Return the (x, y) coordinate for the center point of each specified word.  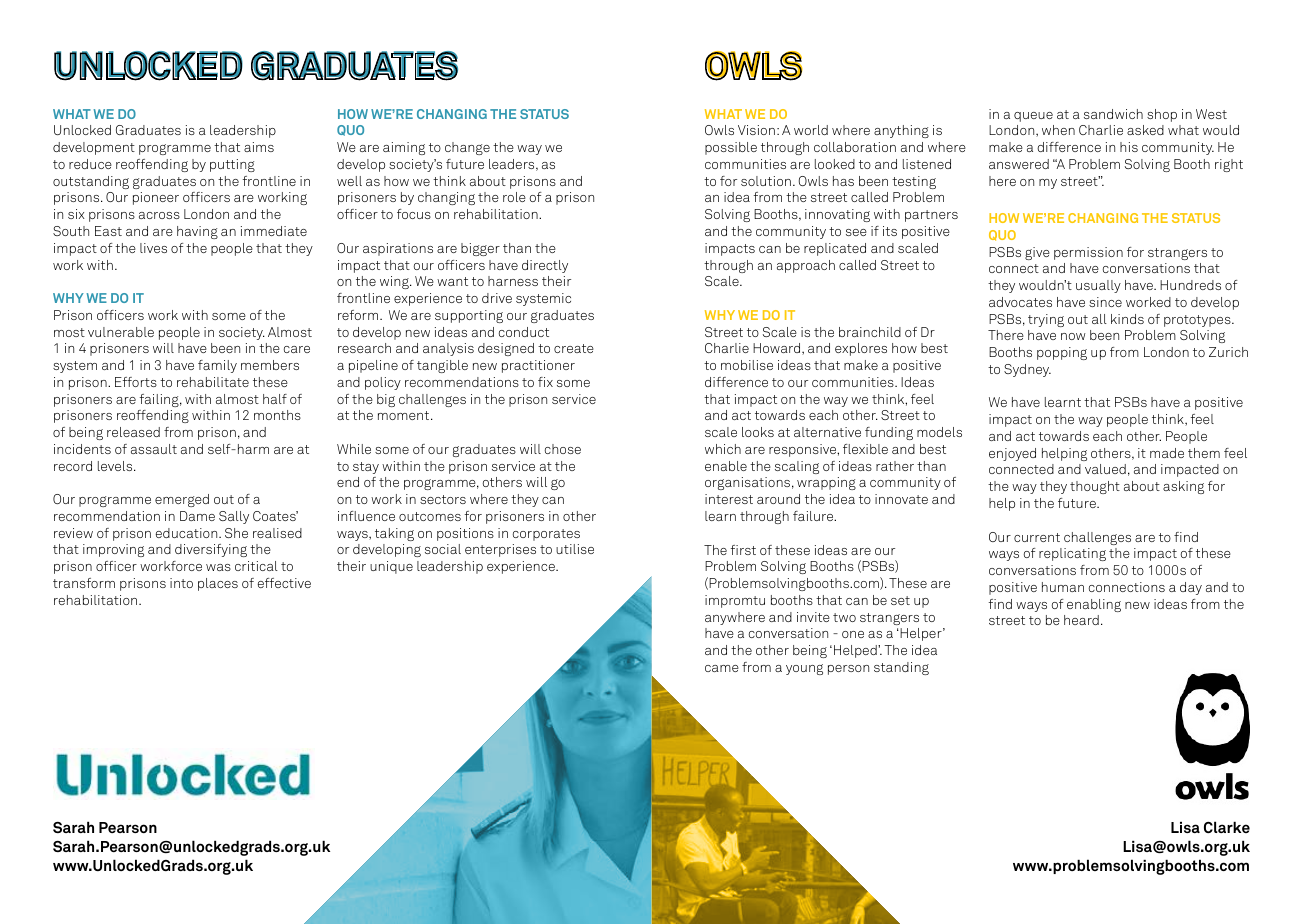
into (181, 583)
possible (731, 148)
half (275, 399)
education (188, 533)
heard (1081, 620)
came (722, 668)
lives (153, 248)
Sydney (1027, 370)
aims (259, 147)
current (1037, 537)
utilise (575, 549)
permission (1088, 253)
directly (545, 266)
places (218, 584)
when (1058, 130)
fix (545, 382)
